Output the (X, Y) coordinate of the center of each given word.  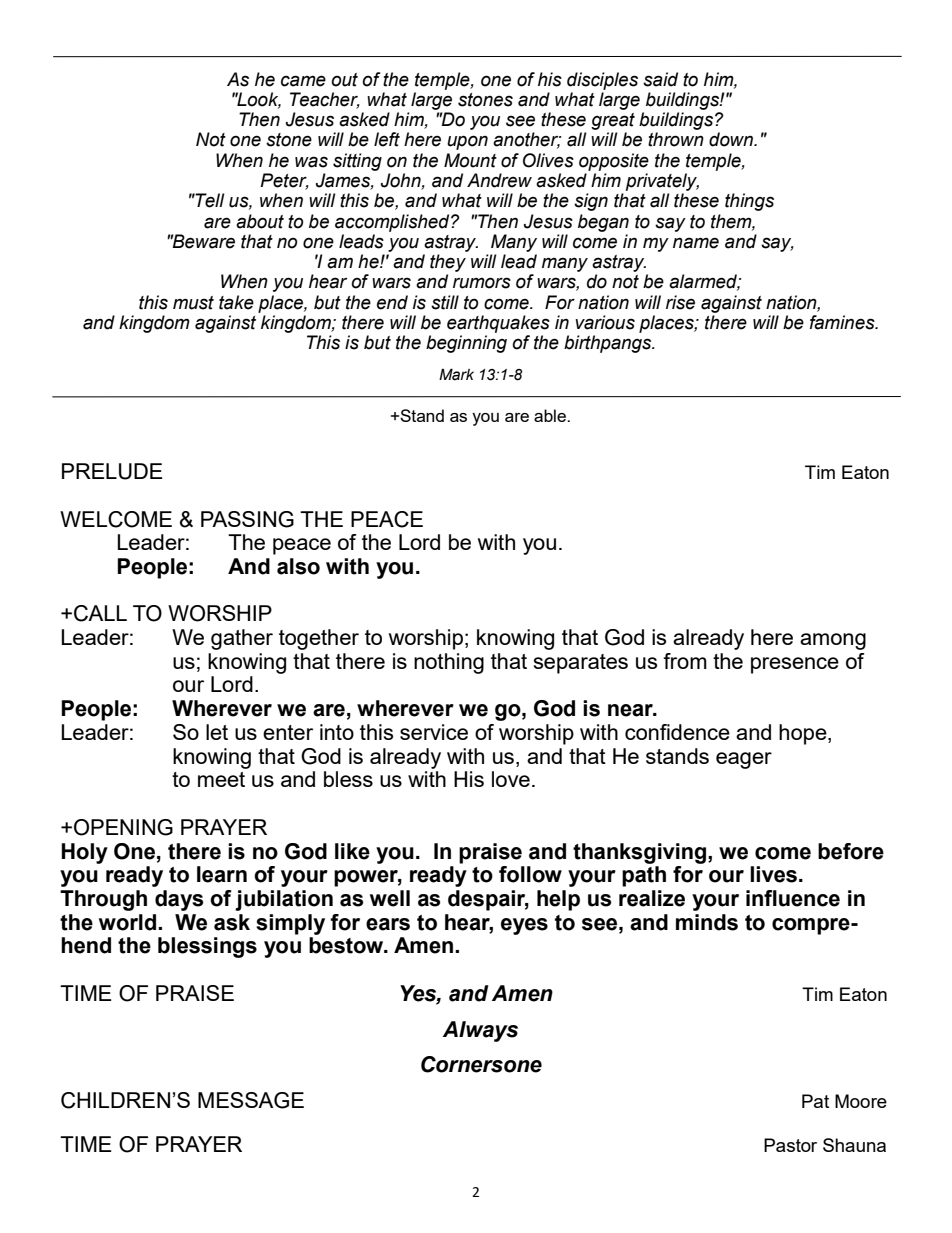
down (732, 139)
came (303, 81)
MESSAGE (251, 1100)
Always (480, 1031)
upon (467, 142)
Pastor (790, 1145)
